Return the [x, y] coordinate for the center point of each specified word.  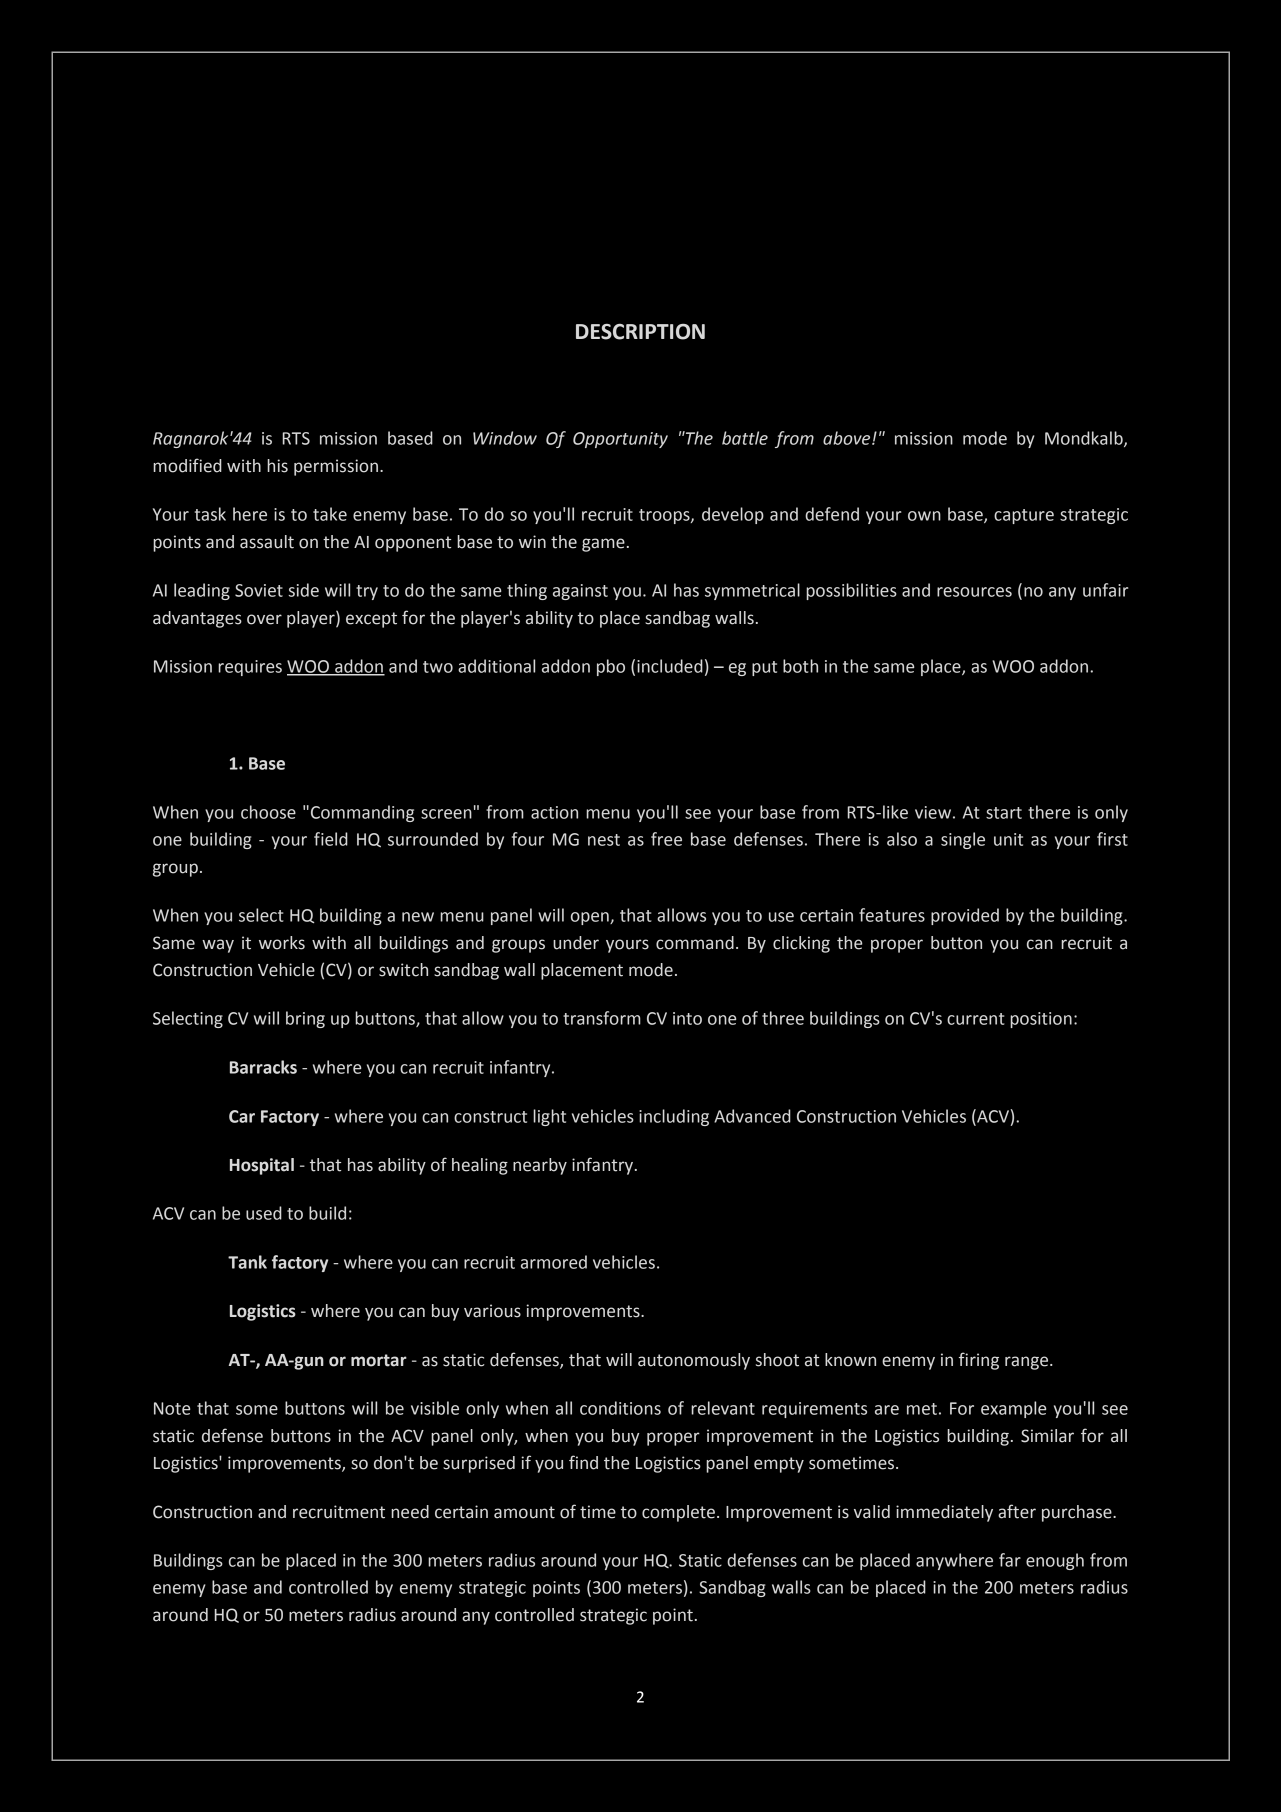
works [282, 943]
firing [979, 1361]
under [576, 943]
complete [678, 1513]
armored [554, 1262]
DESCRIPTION [640, 332]
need [410, 1512]
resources [974, 592]
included [670, 666]
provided [965, 916]
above [848, 438]
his [277, 466]
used [264, 1213]
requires [250, 668]
